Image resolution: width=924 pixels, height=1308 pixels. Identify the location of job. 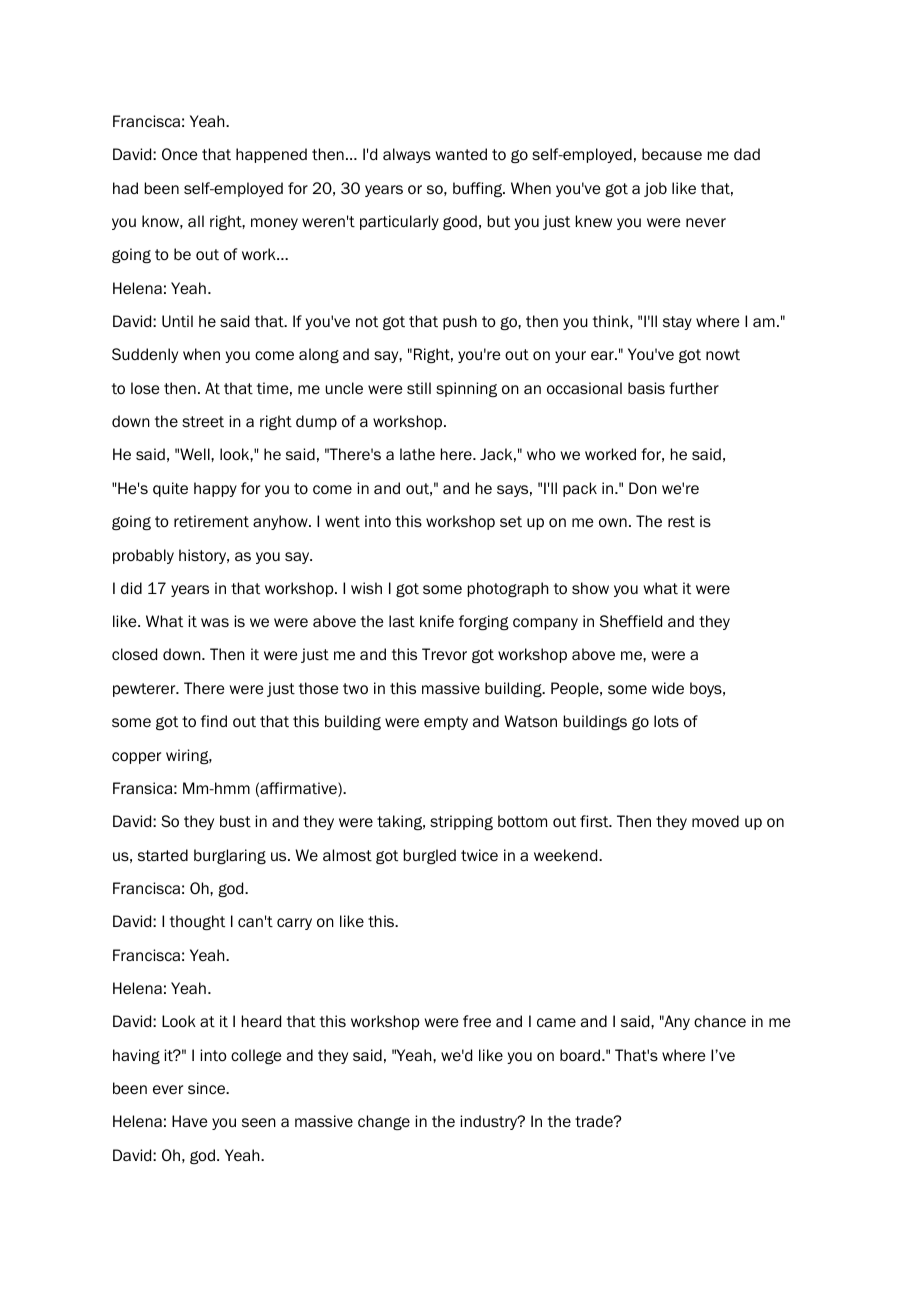
(655, 189).
